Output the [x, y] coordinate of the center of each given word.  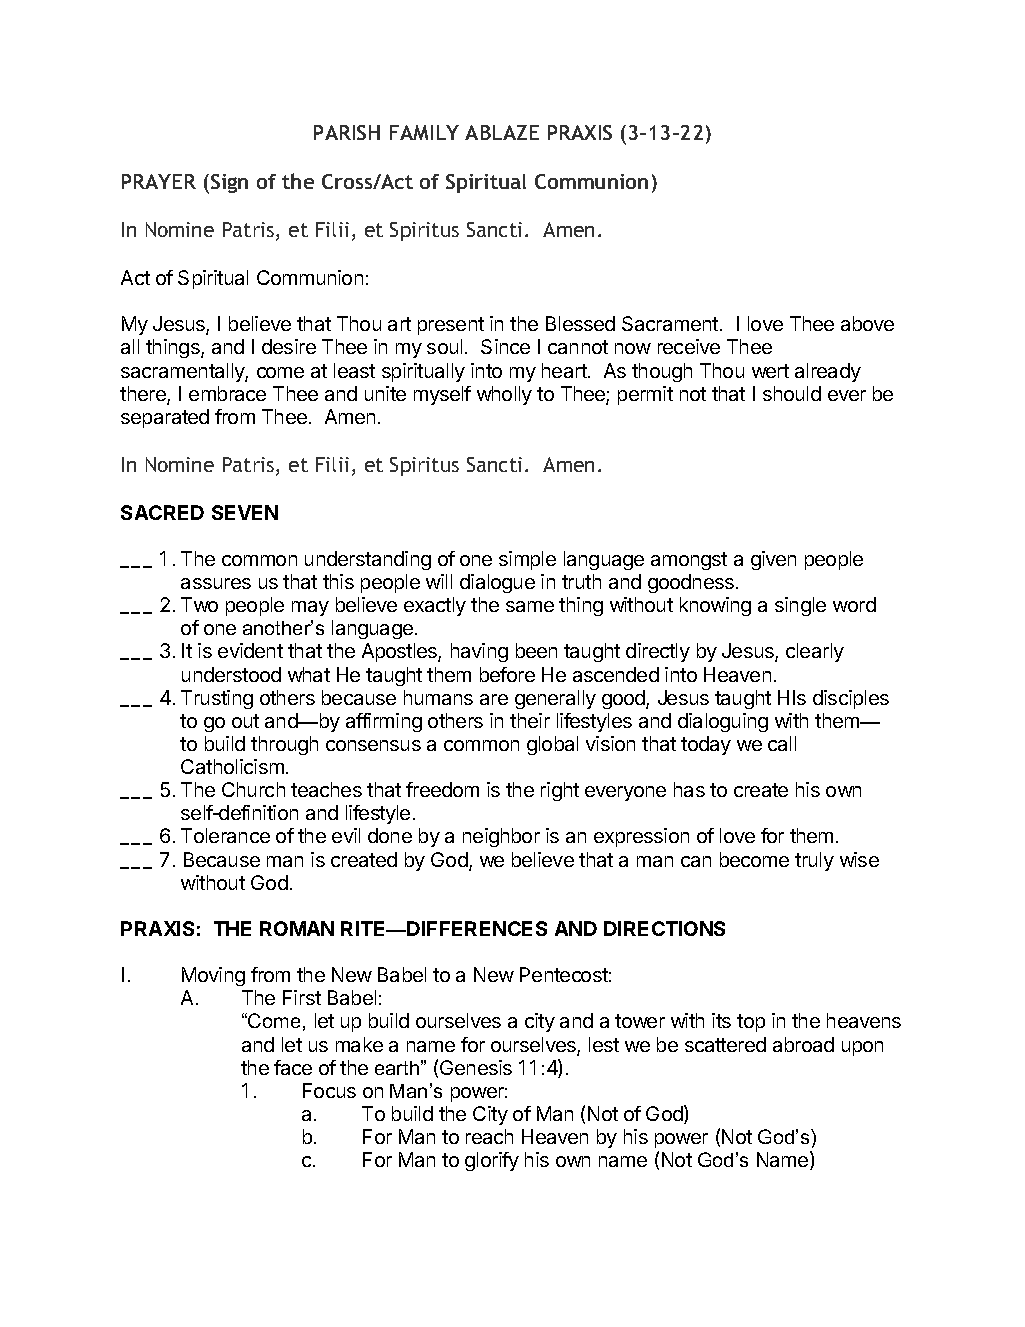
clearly [815, 652]
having [479, 652]
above [867, 323]
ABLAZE [502, 132]
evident [250, 650]
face [293, 1067]
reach [489, 1136]
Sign [229, 183]
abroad [803, 1044]
